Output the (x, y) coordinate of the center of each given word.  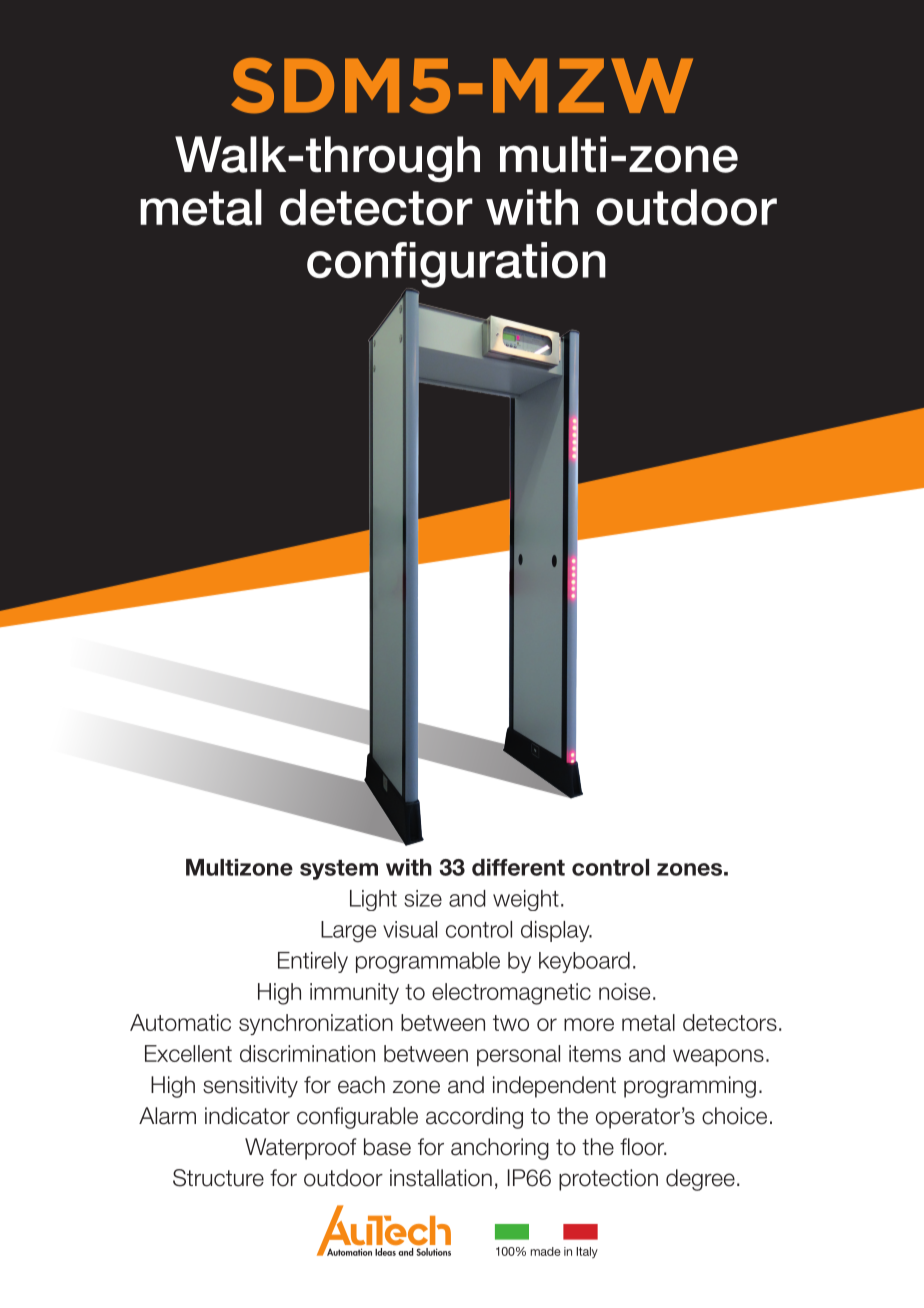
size (423, 898)
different (518, 867)
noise (624, 991)
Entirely (313, 962)
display (556, 931)
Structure (218, 1178)
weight (526, 900)
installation (441, 1178)
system (339, 870)
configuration (456, 266)
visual (410, 929)
